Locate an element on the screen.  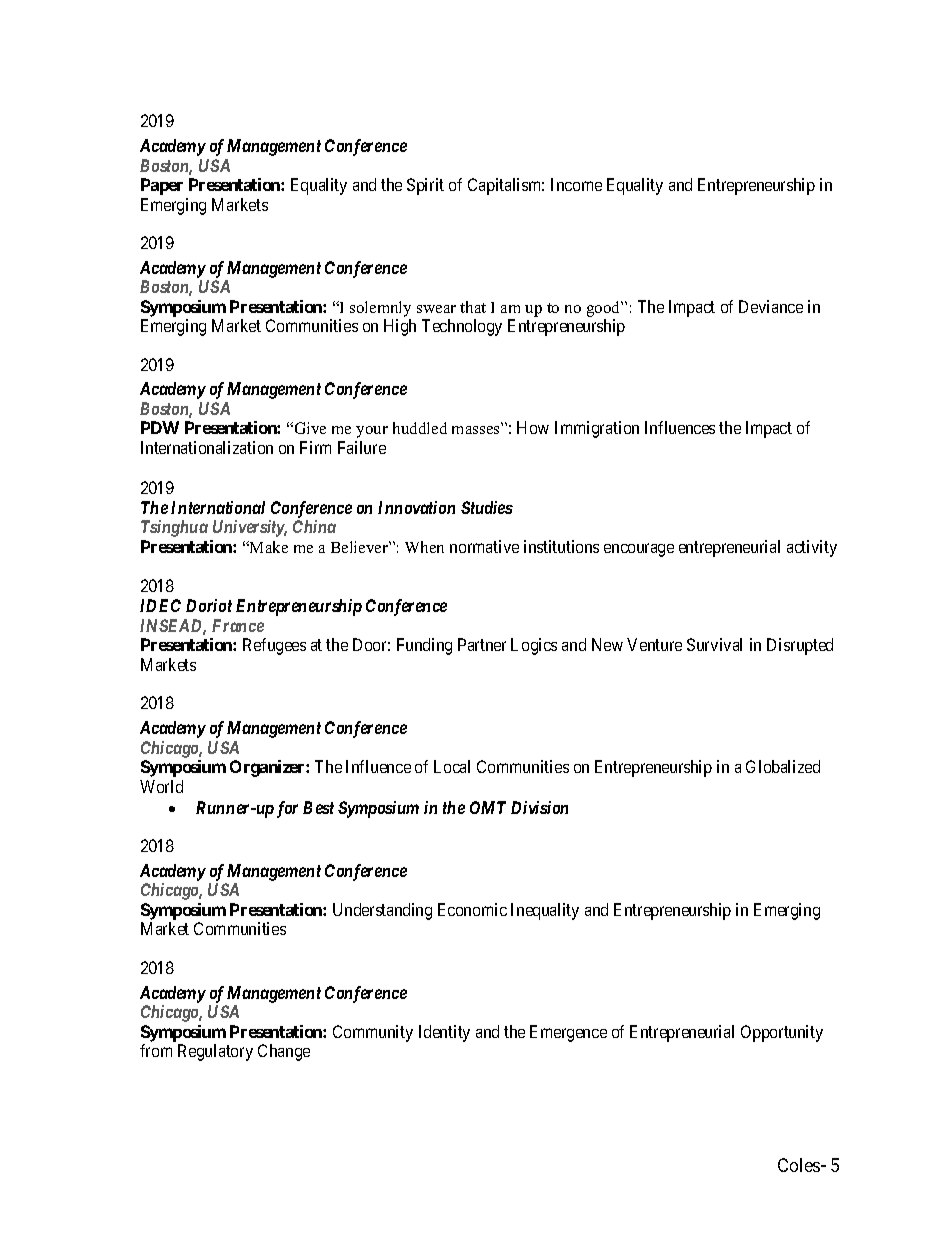
activity is located at coordinates (812, 548).
